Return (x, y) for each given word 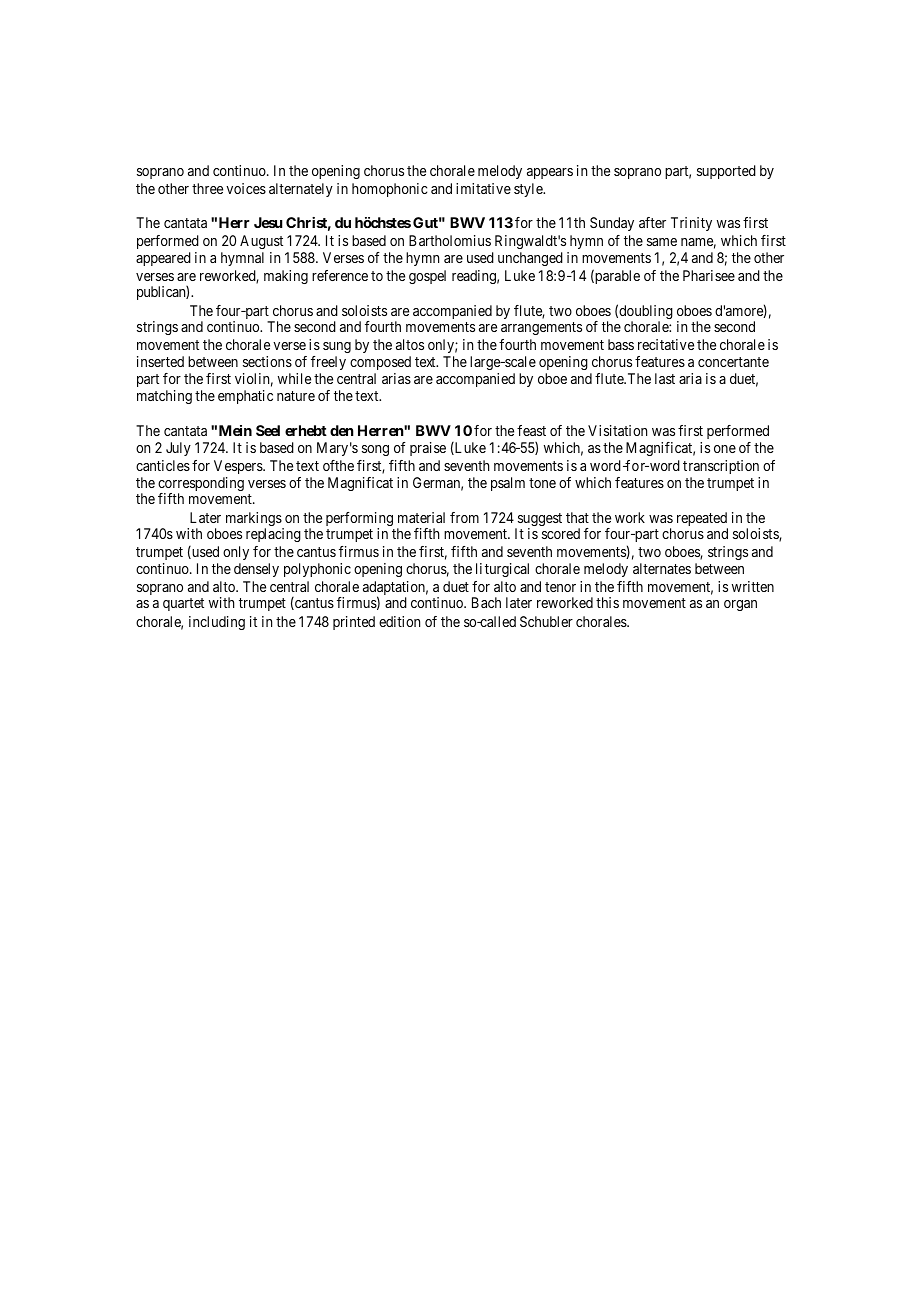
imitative (483, 188)
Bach (486, 602)
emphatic (245, 397)
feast (531, 430)
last (665, 378)
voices (246, 188)
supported (726, 172)
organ (740, 605)
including (217, 623)
